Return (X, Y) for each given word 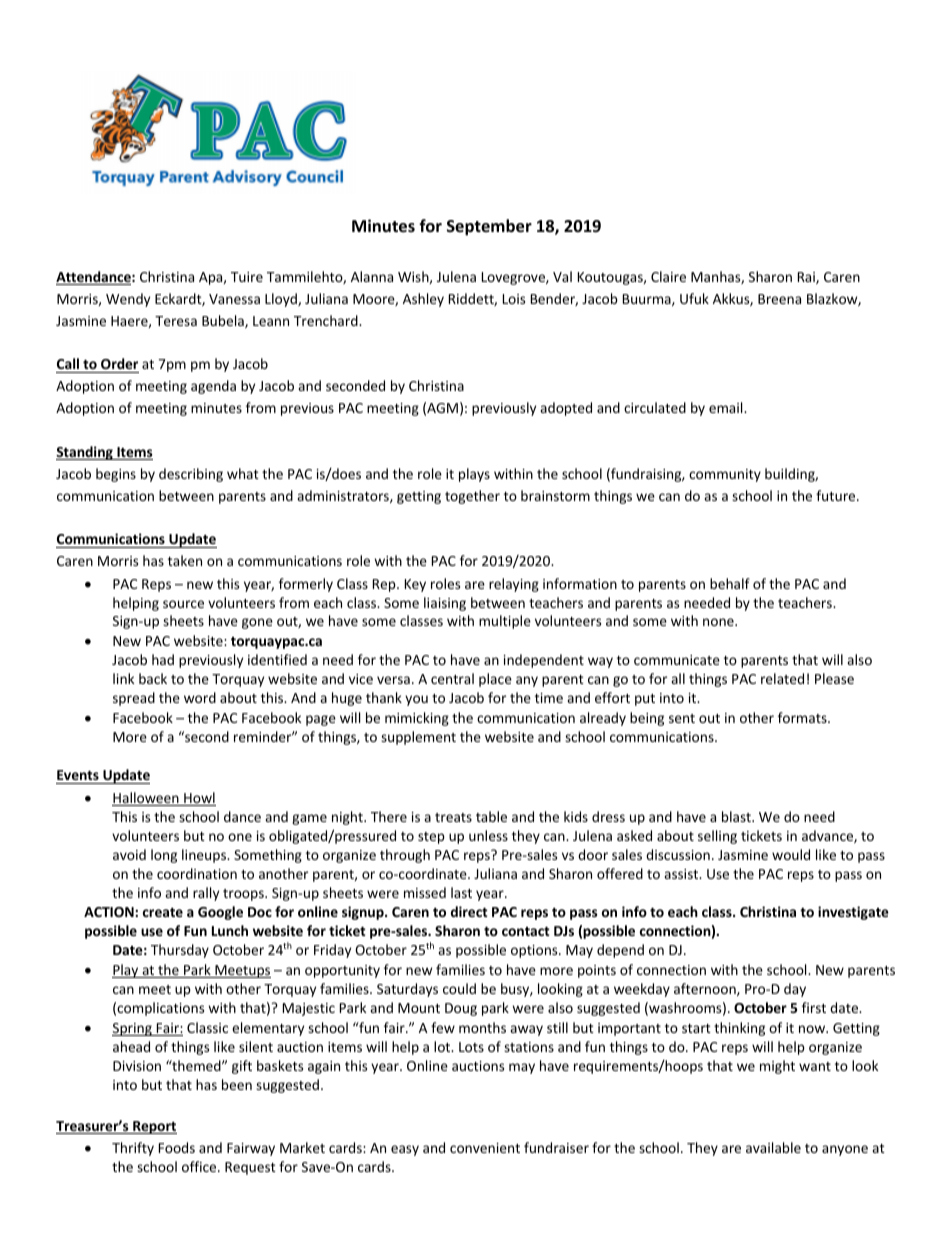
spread (134, 699)
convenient (485, 1148)
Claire (668, 276)
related (782, 678)
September (489, 227)
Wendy (128, 300)
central (452, 678)
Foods (177, 1147)
